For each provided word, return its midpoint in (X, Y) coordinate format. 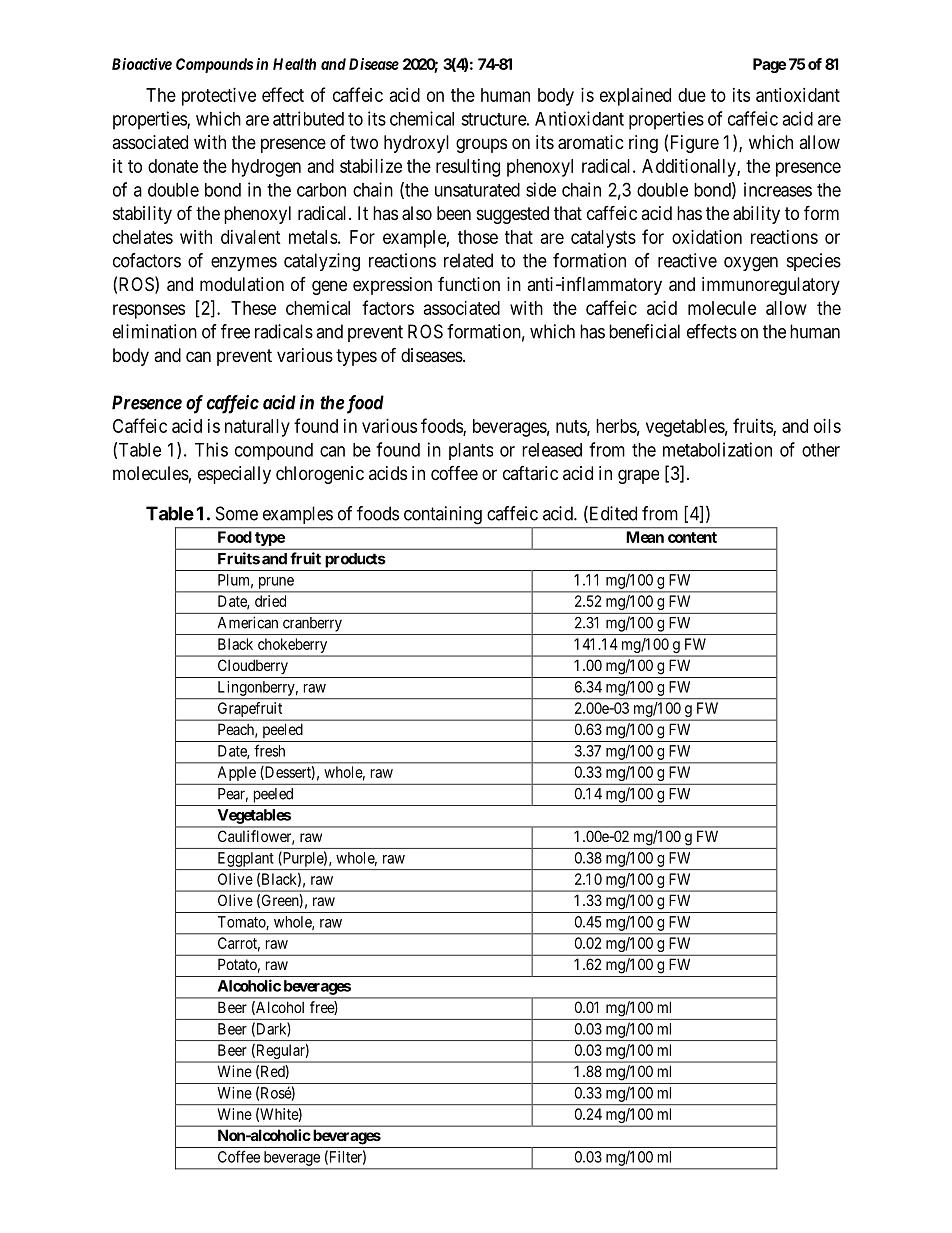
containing (443, 515)
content (692, 537)
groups (481, 145)
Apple (237, 773)
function (469, 284)
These (253, 308)
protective (219, 97)
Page (769, 65)
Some (237, 513)
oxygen (751, 264)
